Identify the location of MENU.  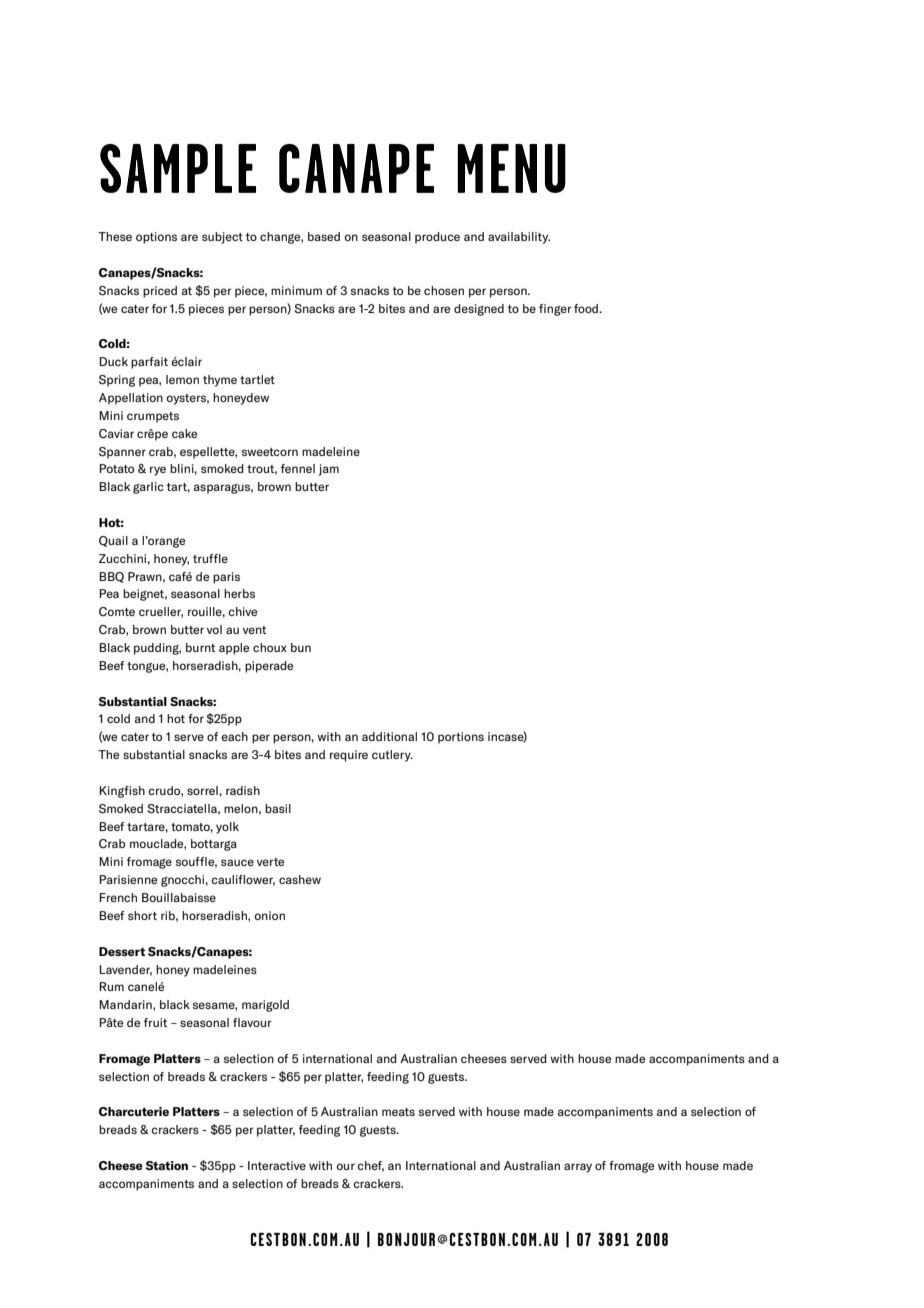
(512, 168).
